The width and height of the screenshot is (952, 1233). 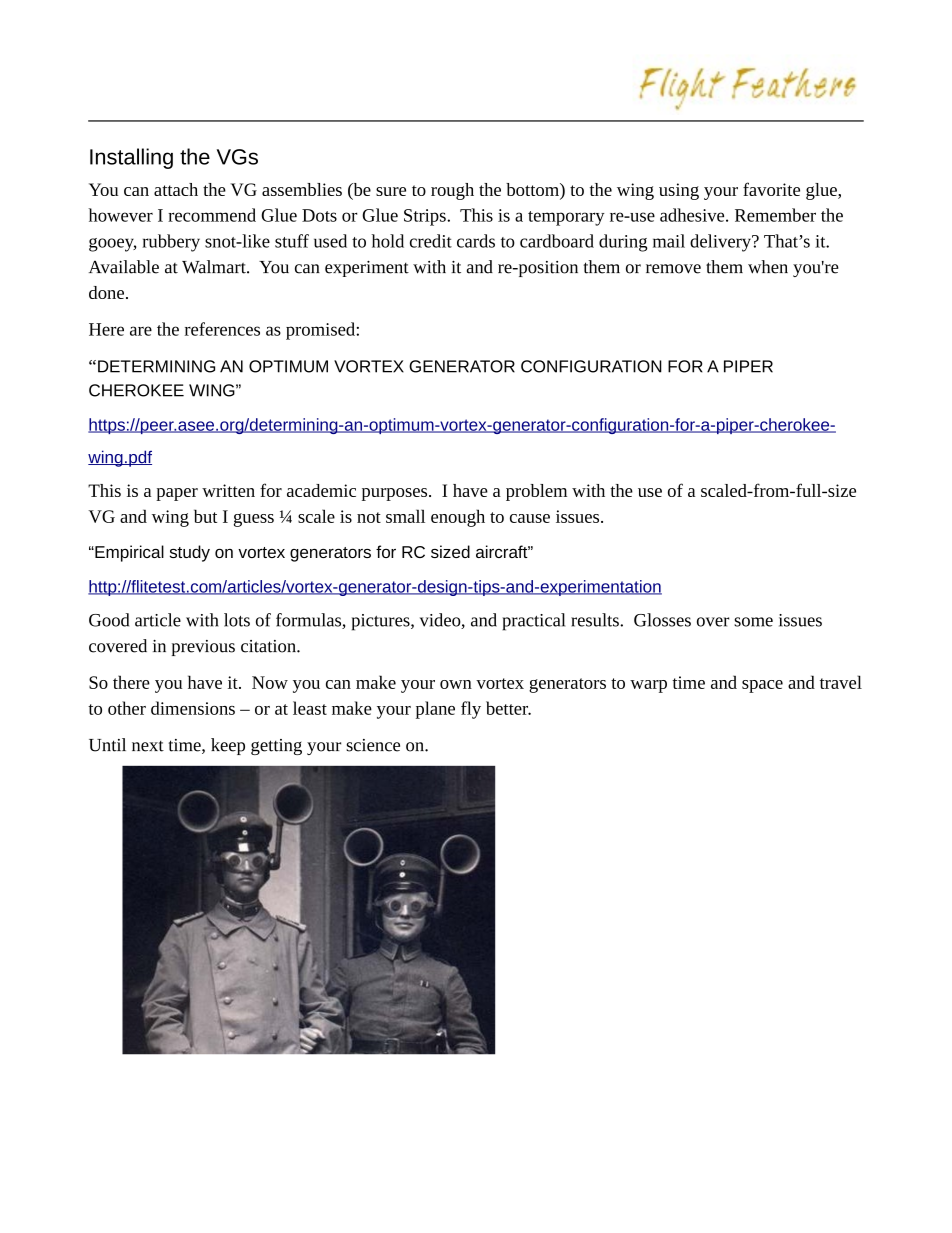 I want to click on written, so click(x=228, y=490).
